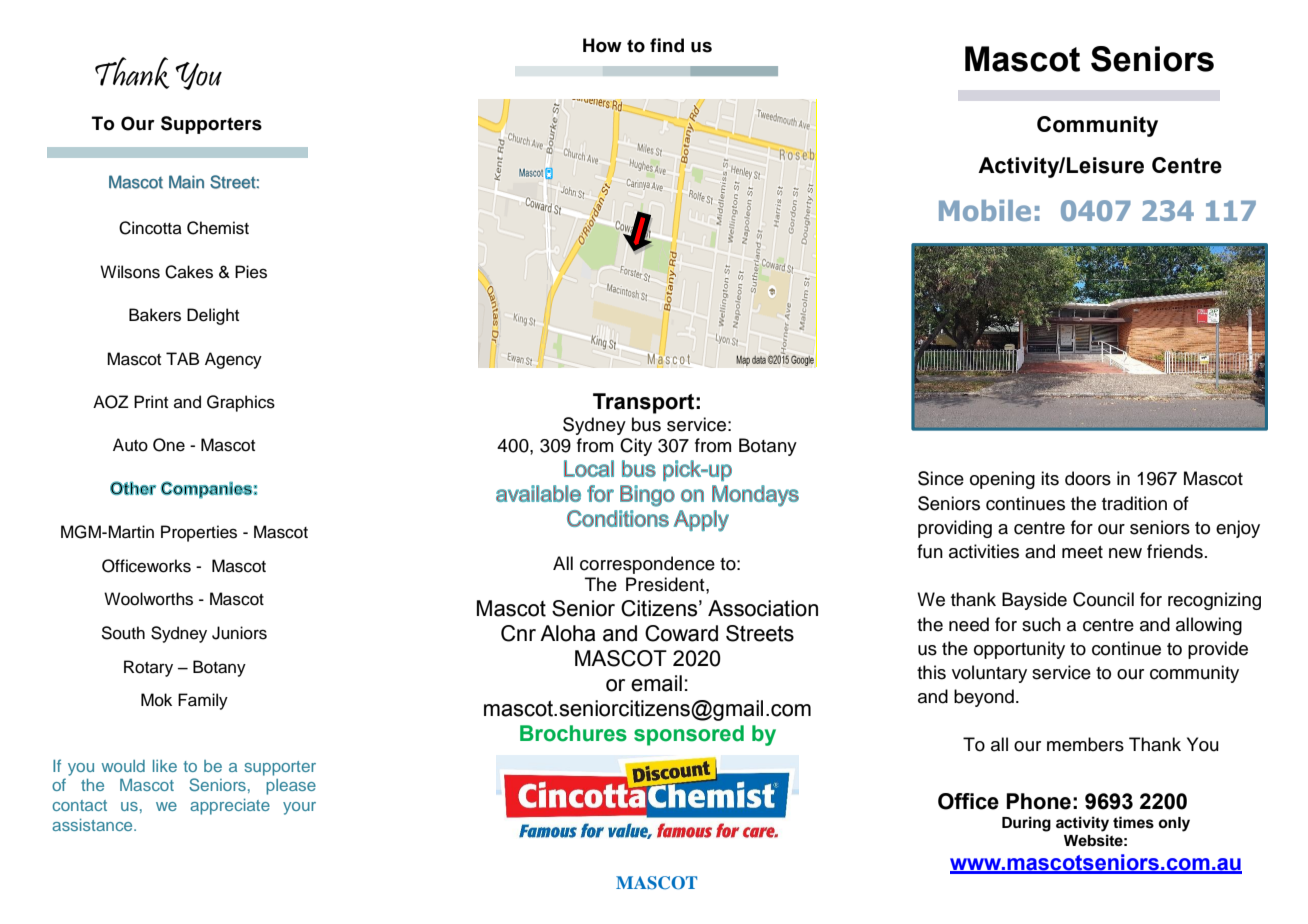 The width and height of the screenshot is (1308, 924). Describe the element at coordinates (186, 182) in the screenshot. I see `Main` at that location.
